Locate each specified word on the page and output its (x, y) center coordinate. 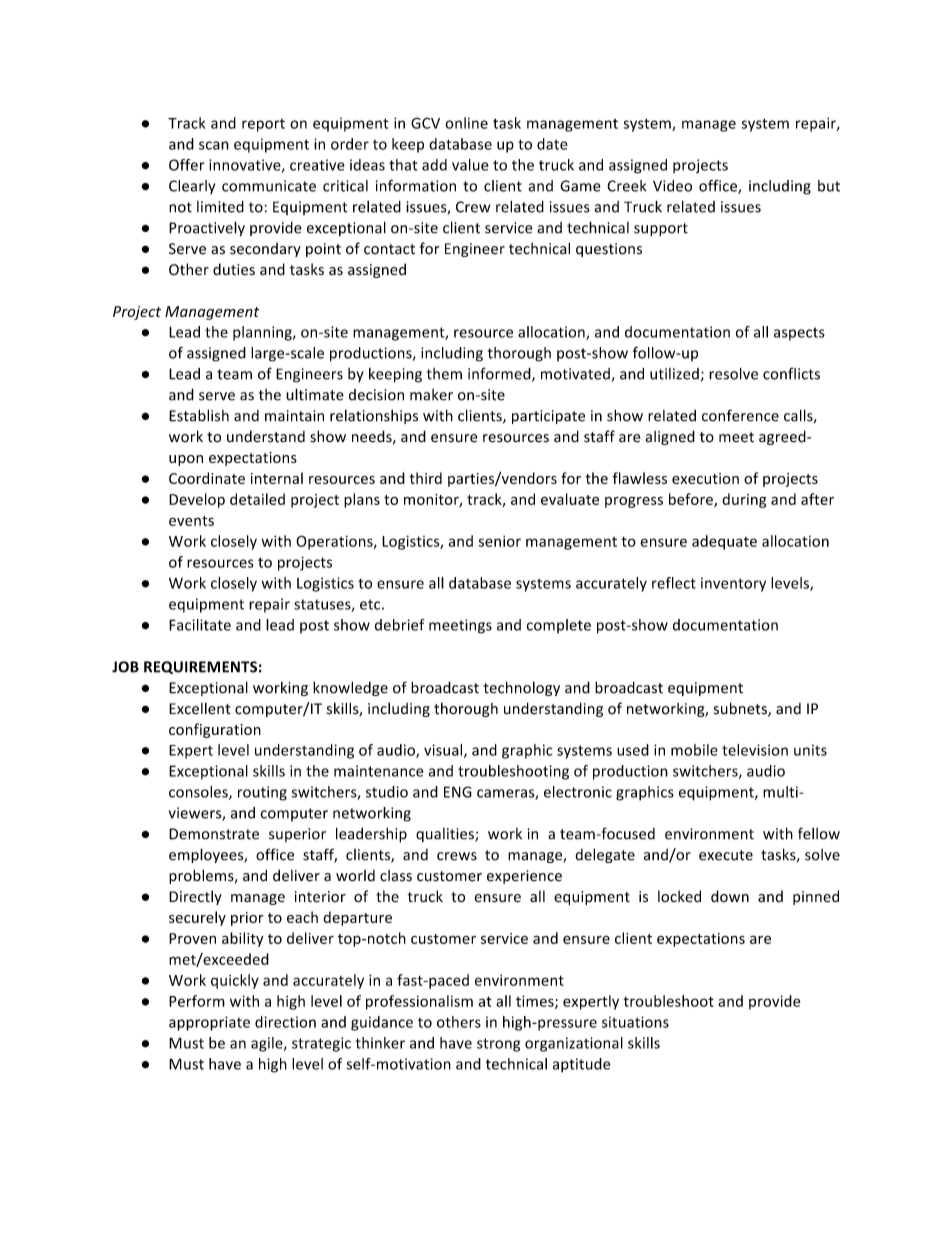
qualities (446, 835)
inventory (733, 584)
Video (672, 186)
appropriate (209, 1023)
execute (726, 855)
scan (214, 145)
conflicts (791, 373)
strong (498, 1045)
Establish (199, 415)
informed (500, 374)
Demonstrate (214, 834)
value (470, 165)
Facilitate (200, 625)
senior (499, 541)
